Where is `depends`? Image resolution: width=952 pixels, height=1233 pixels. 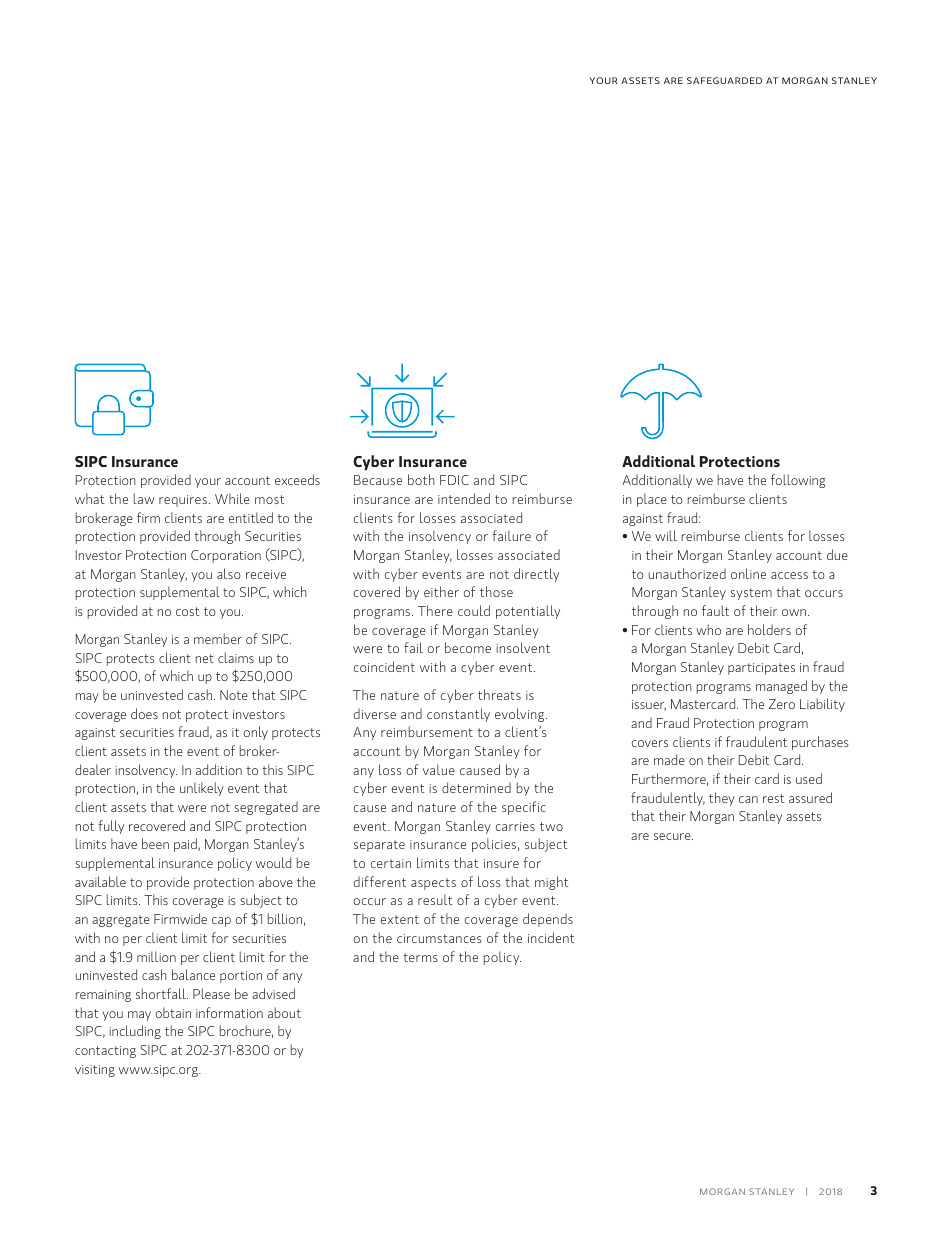
depends is located at coordinates (548, 920).
